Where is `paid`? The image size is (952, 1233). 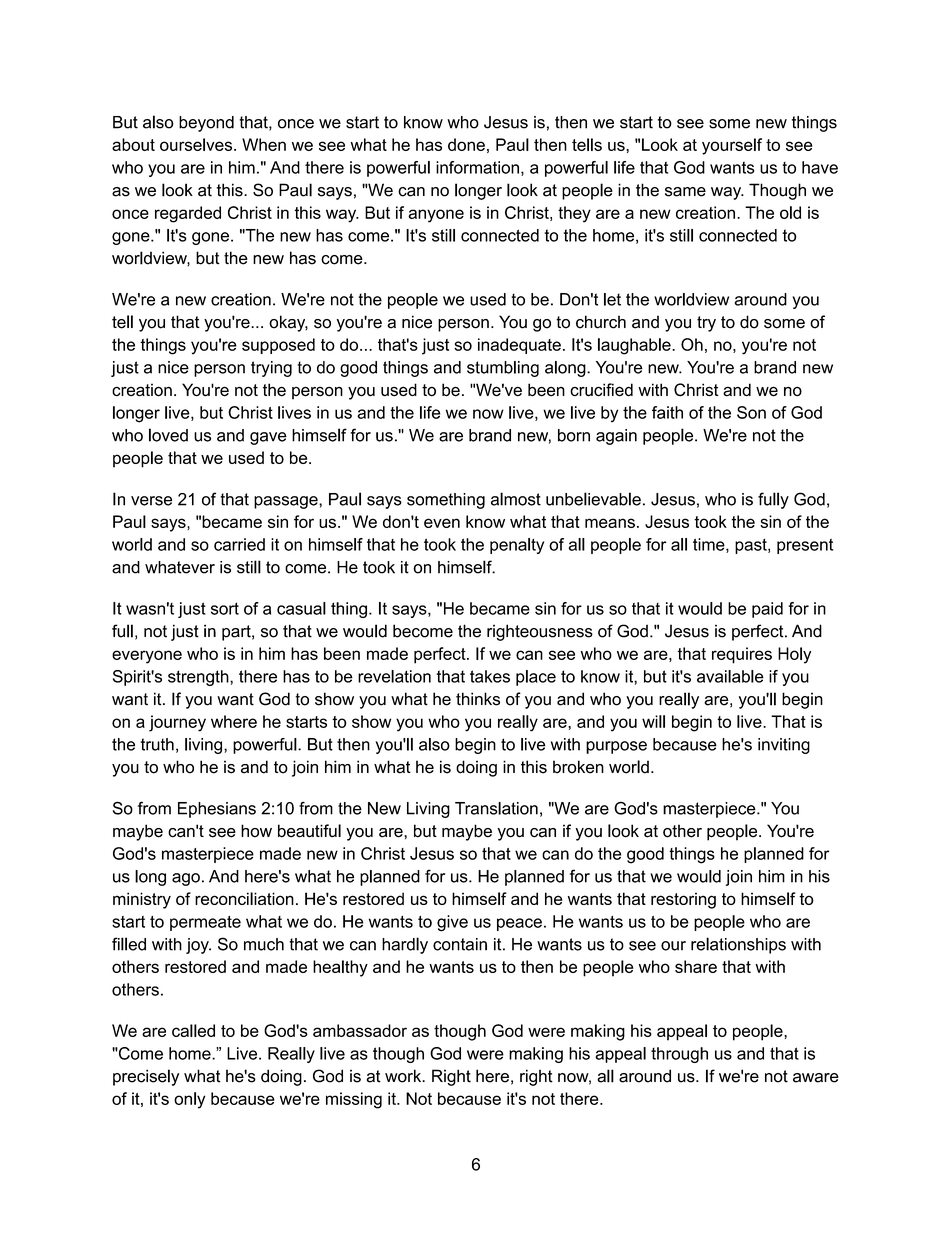 paid is located at coordinates (767, 610).
